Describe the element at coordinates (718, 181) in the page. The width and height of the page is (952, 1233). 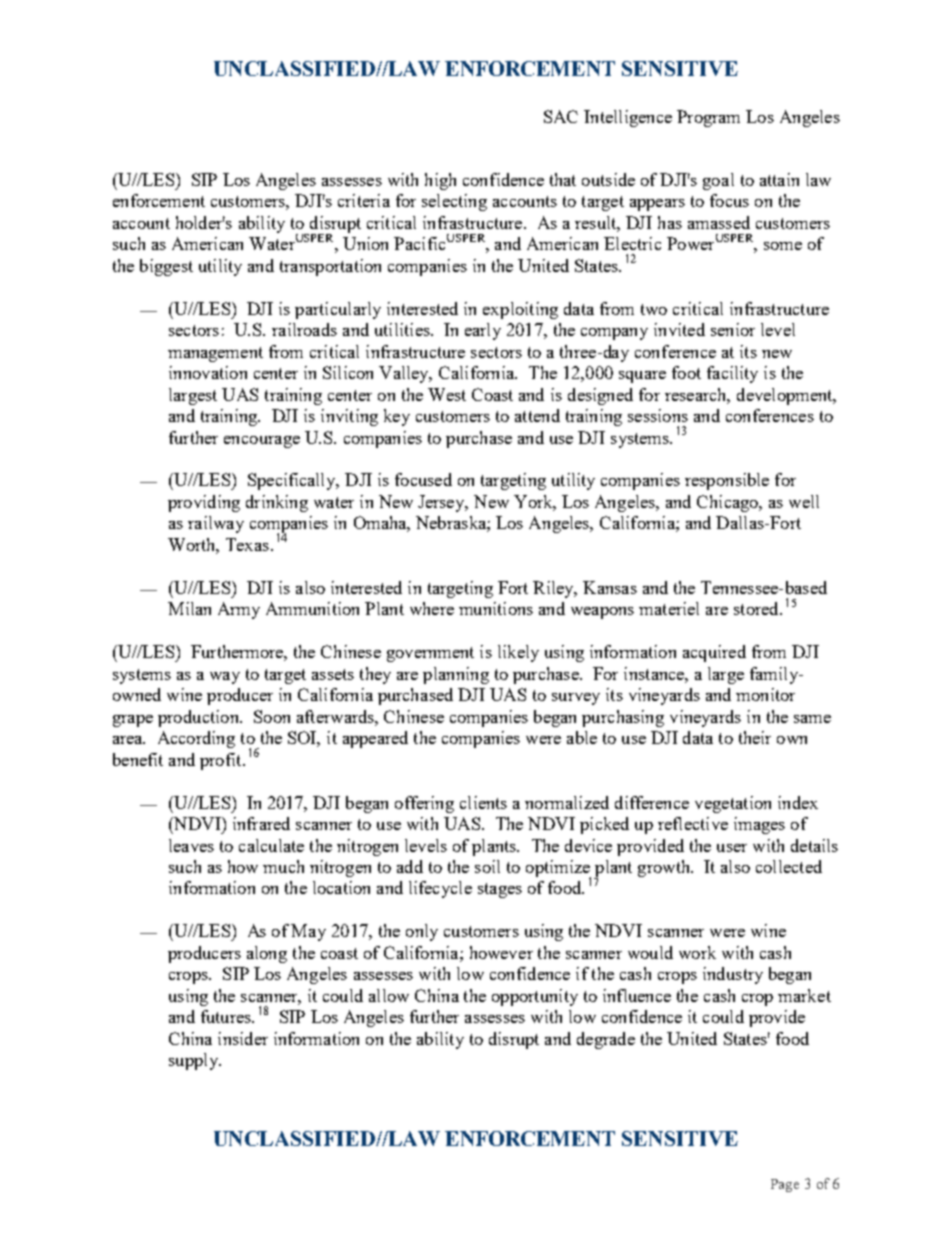
I see `goal` at that location.
